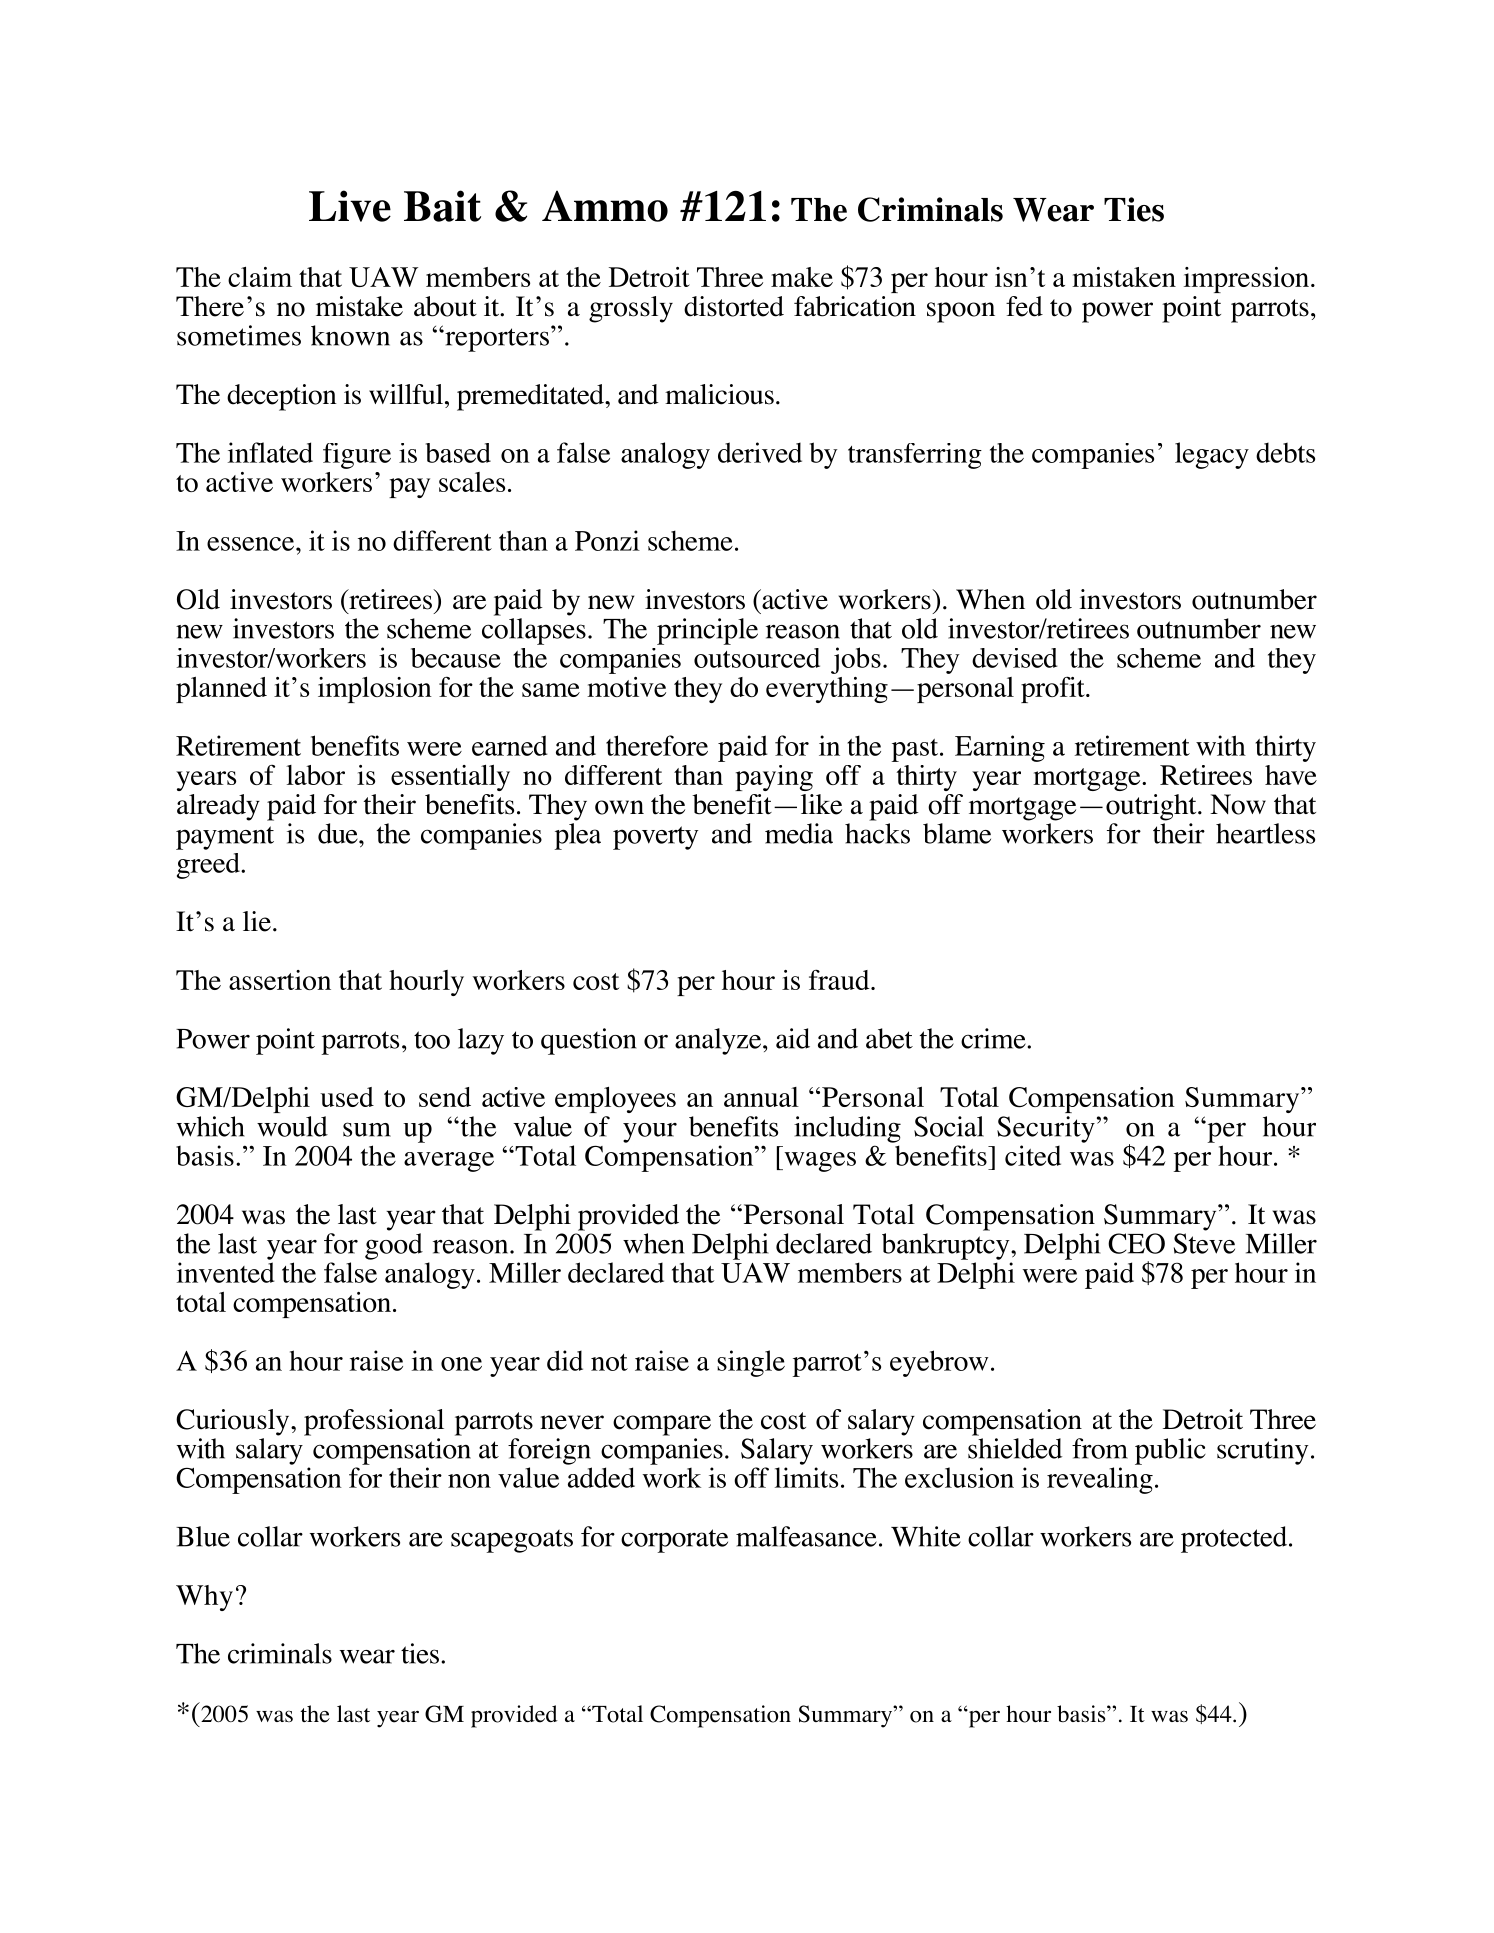 The width and height of the document is (1494, 1933). I want to click on wages, so click(819, 1162).
